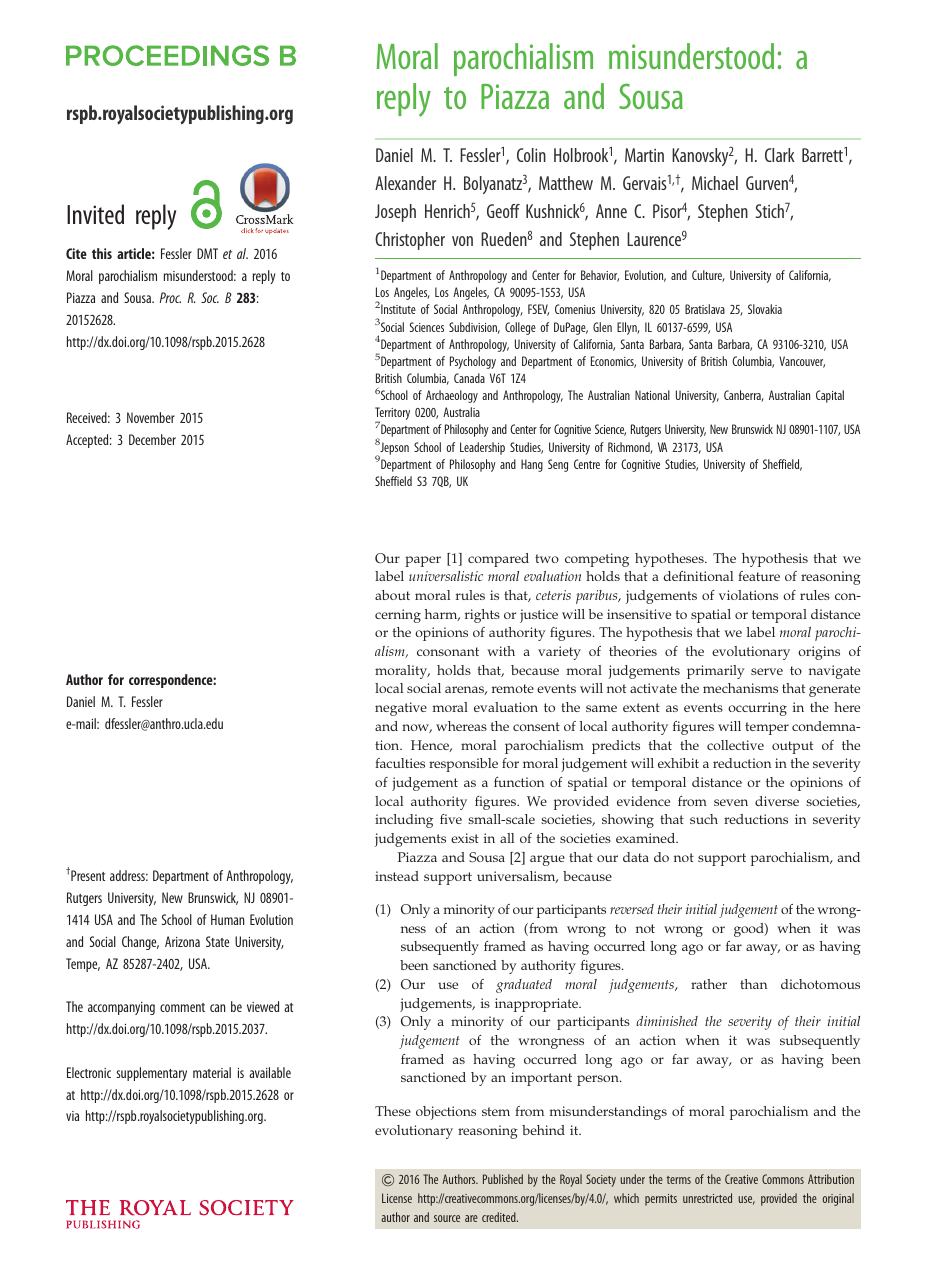  What do you see at coordinates (423, 561) in the screenshot?
I see `paper` at bounding box center [423, 561].
